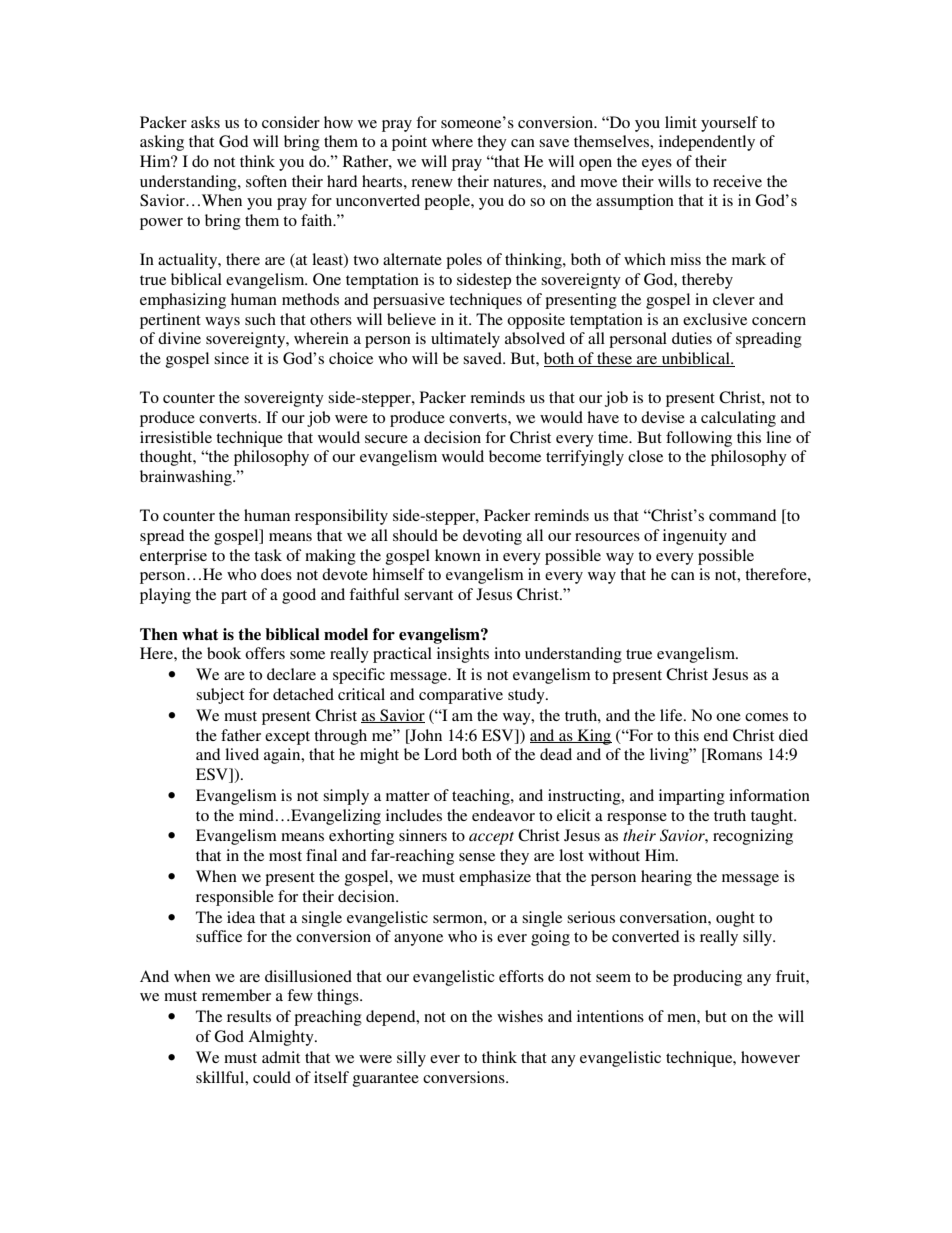 Image resolution: width=952 pixels, height=1233 pixels. I want to click on ultimately, so click(465, 340).
